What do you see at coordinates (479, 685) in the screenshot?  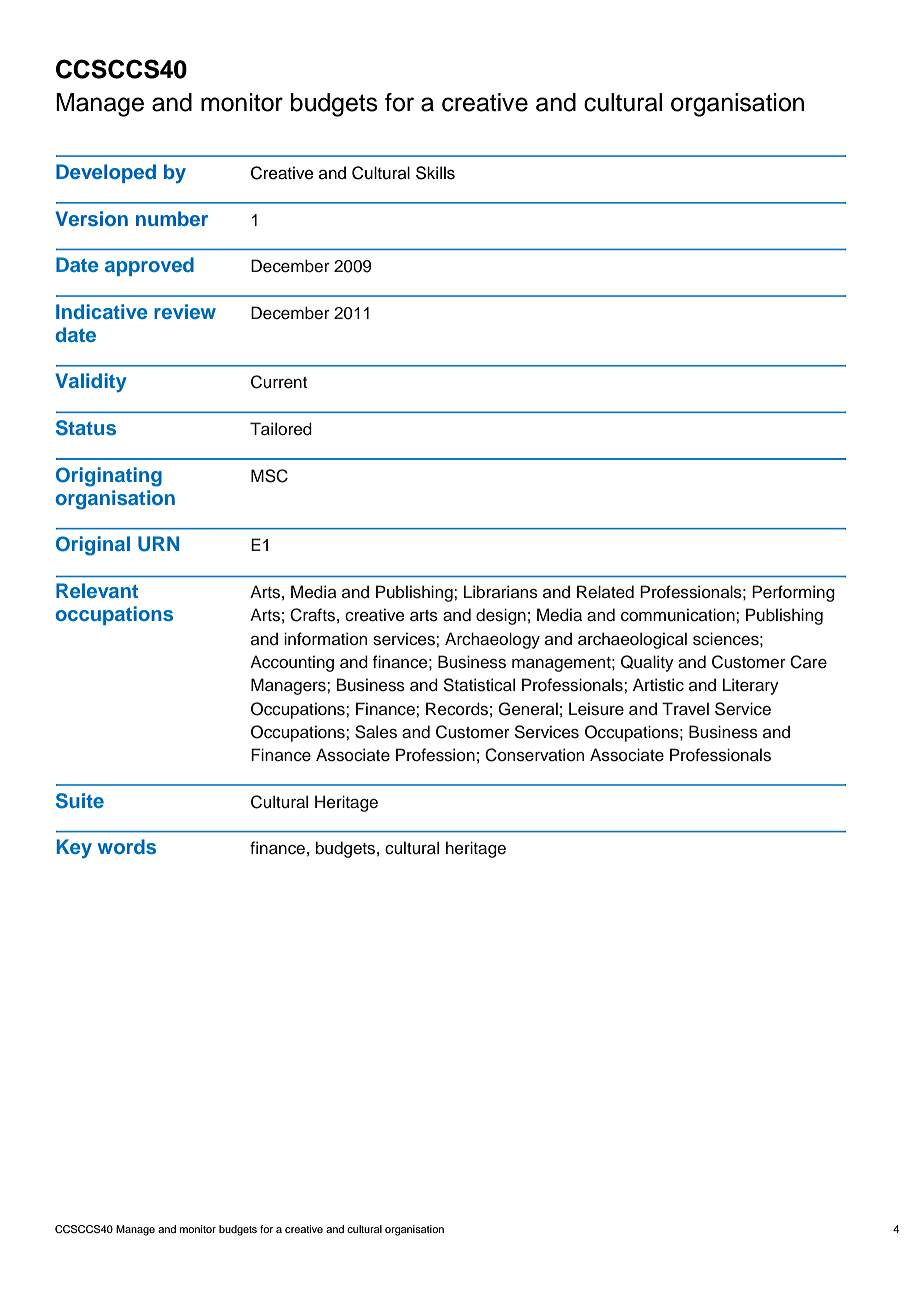 I see `Statistical` at bounding box center [479, 685].
